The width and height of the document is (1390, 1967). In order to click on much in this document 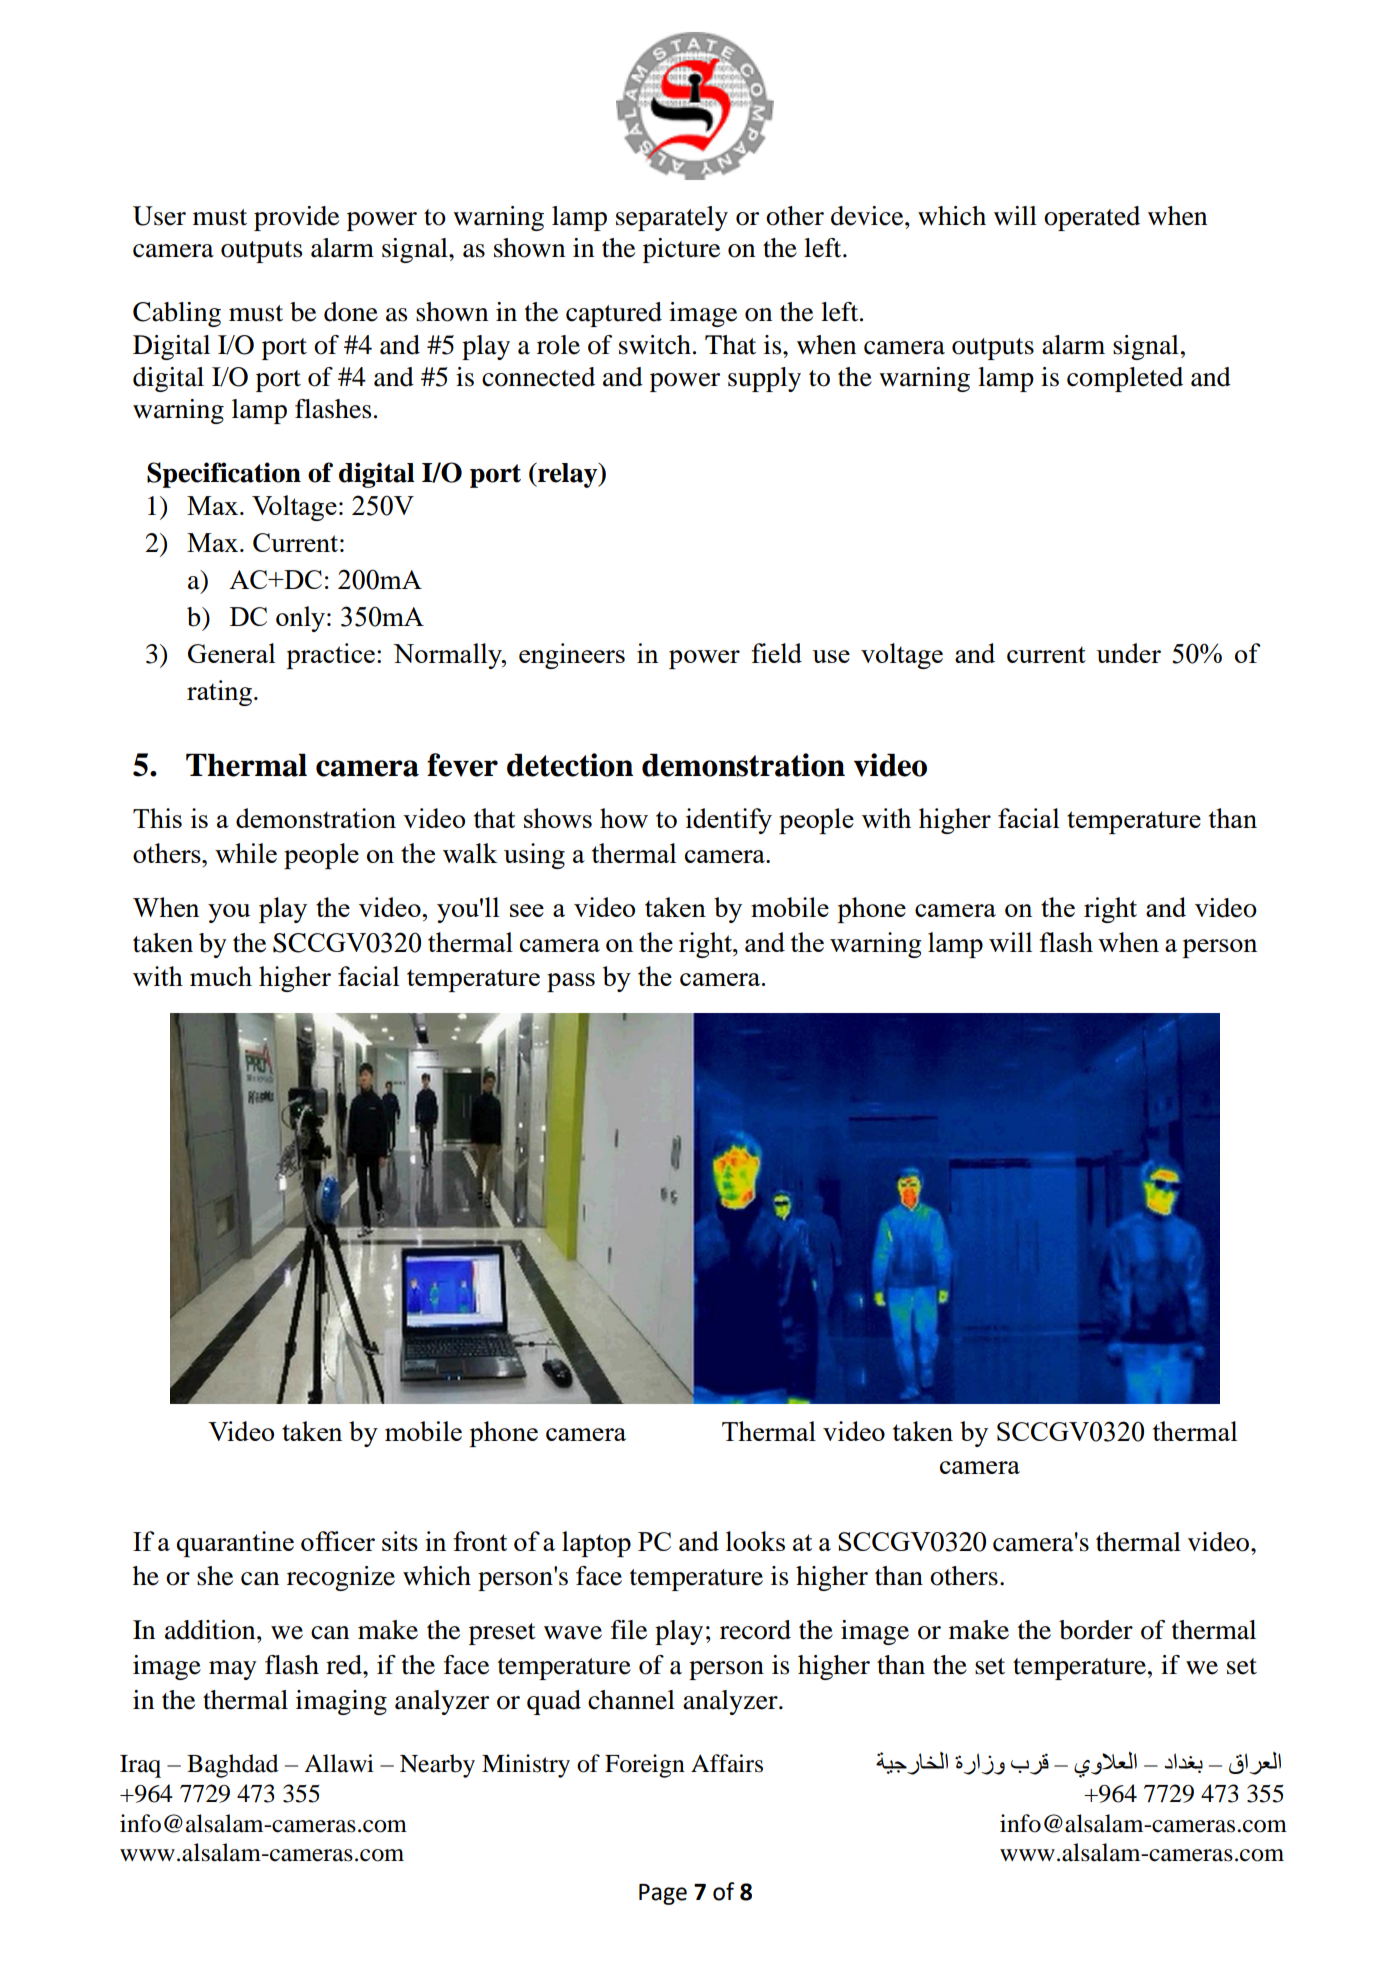, I will do `click(221, 976)`.
